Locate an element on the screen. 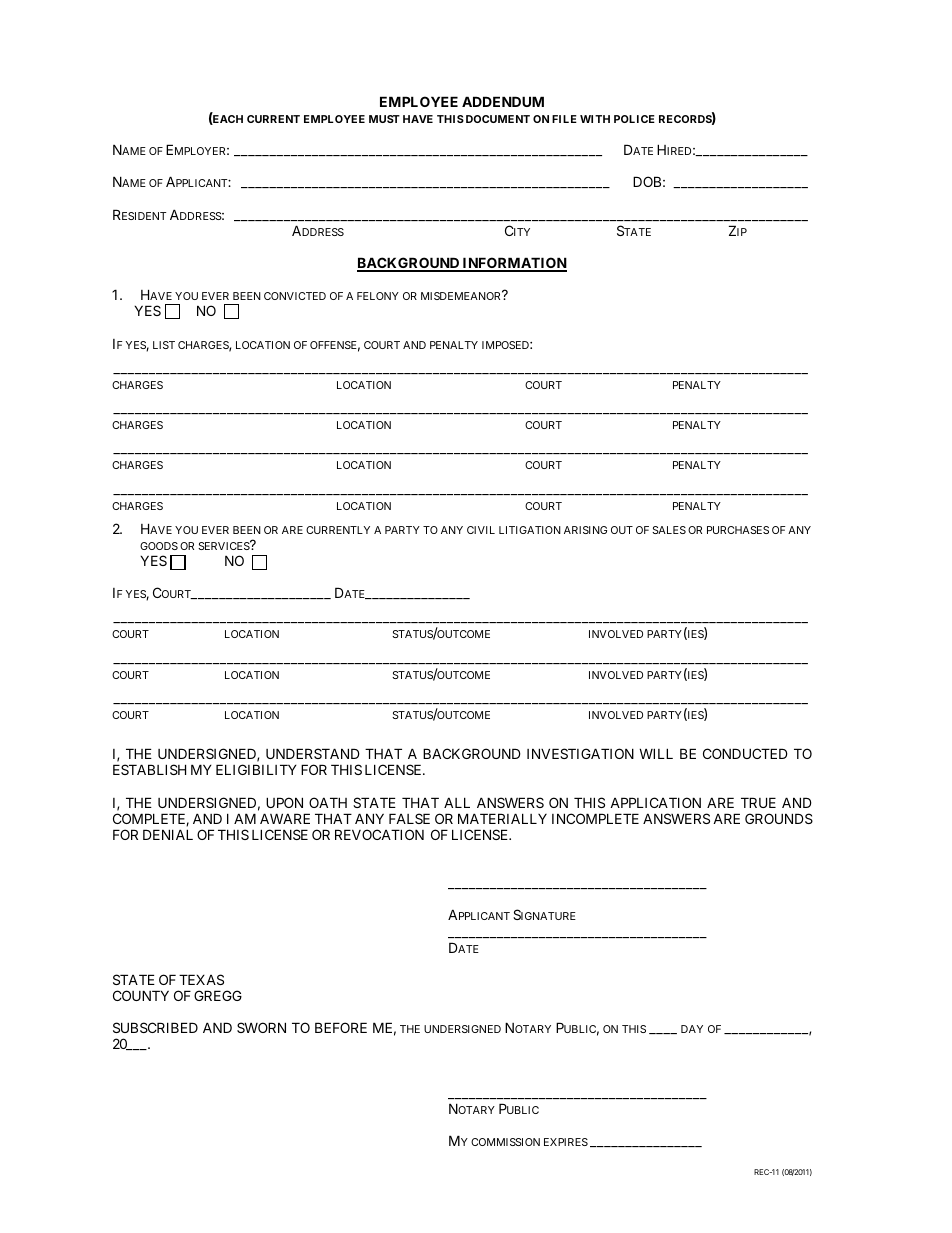  DOCUMENT is located at coordinates (498, 119).
